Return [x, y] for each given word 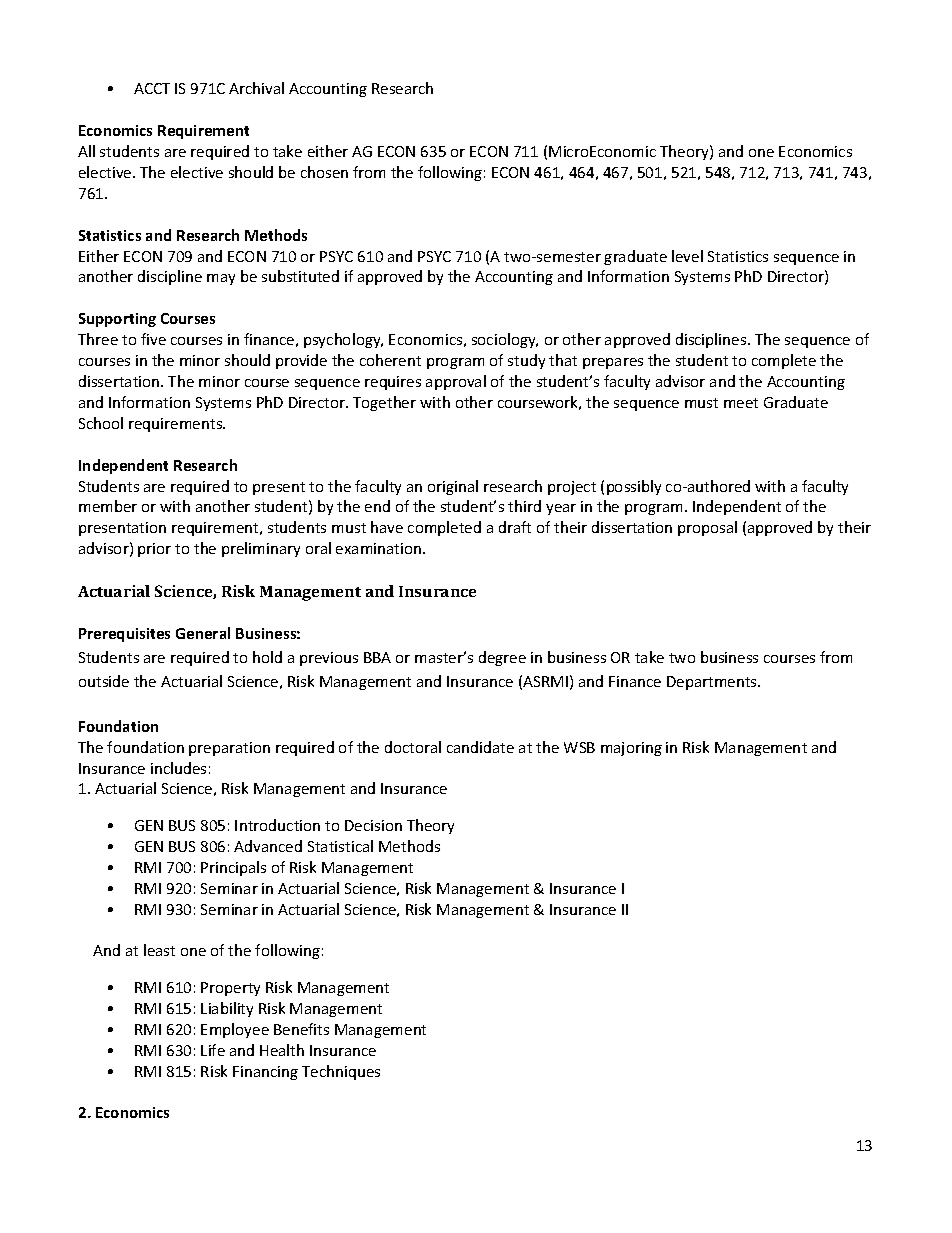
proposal [707, 528]
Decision [373, 825]
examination [380, 548]
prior [154, 550]
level [687, 256]
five [153, 339]
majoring [631, 749]
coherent [390, 360]
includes [178, 768]
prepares [613, 363]
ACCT [152, 88]
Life [213, 1050]
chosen [324, 172]
